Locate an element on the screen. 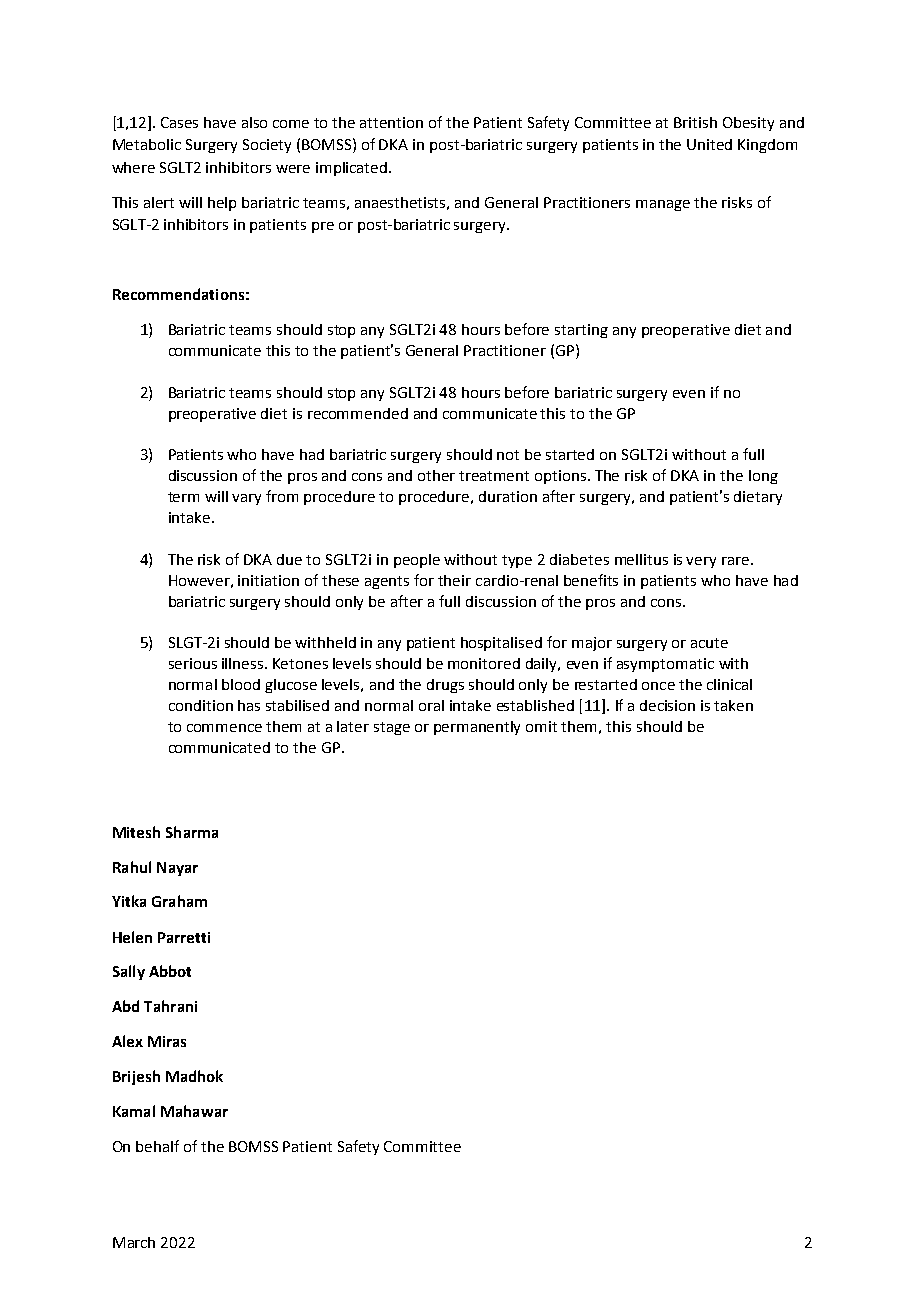  behalf is located at coordinates (157, 1146).
